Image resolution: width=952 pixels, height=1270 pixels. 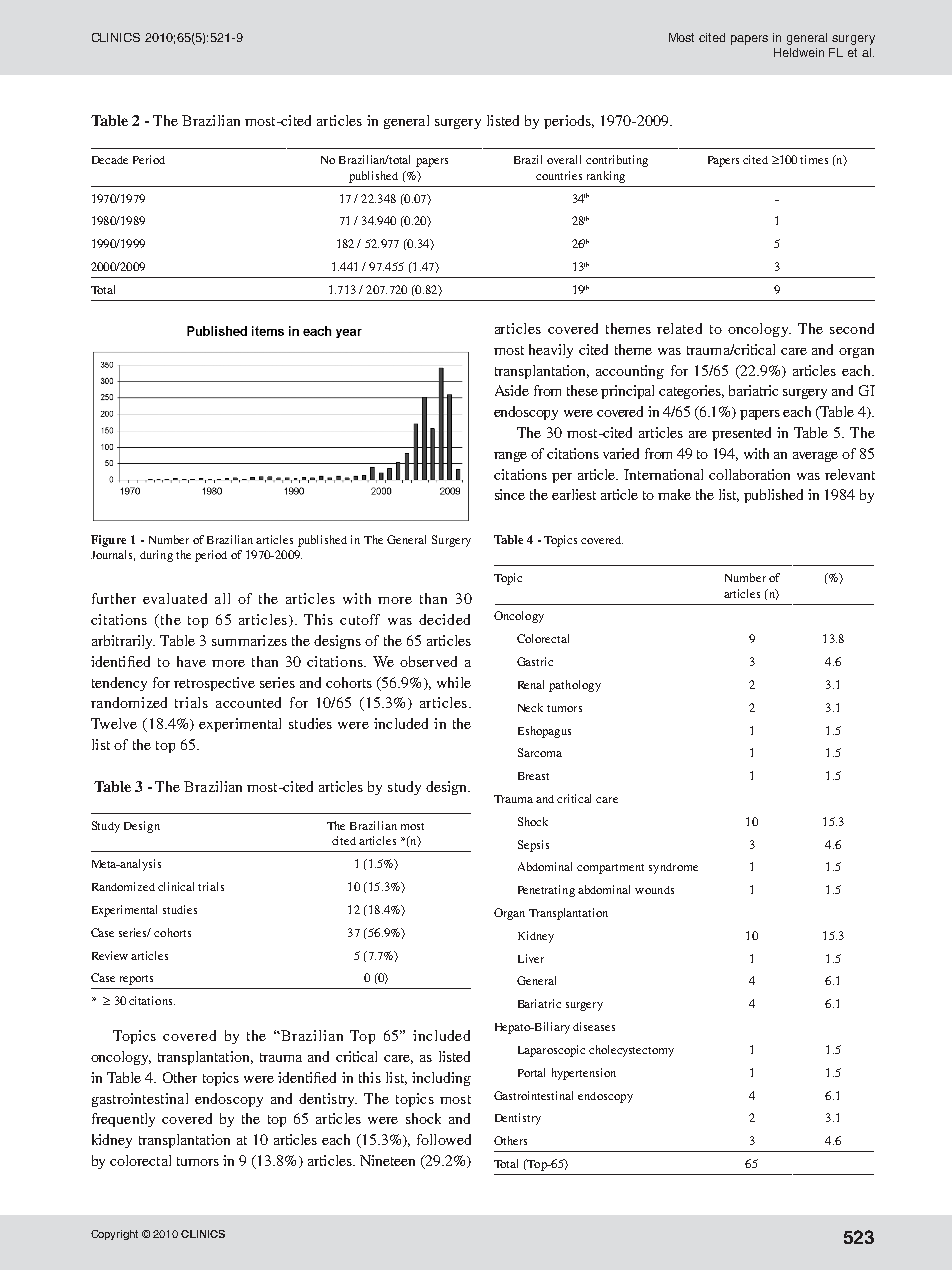 I want to click on Decade, so click(x=110, y=160).
